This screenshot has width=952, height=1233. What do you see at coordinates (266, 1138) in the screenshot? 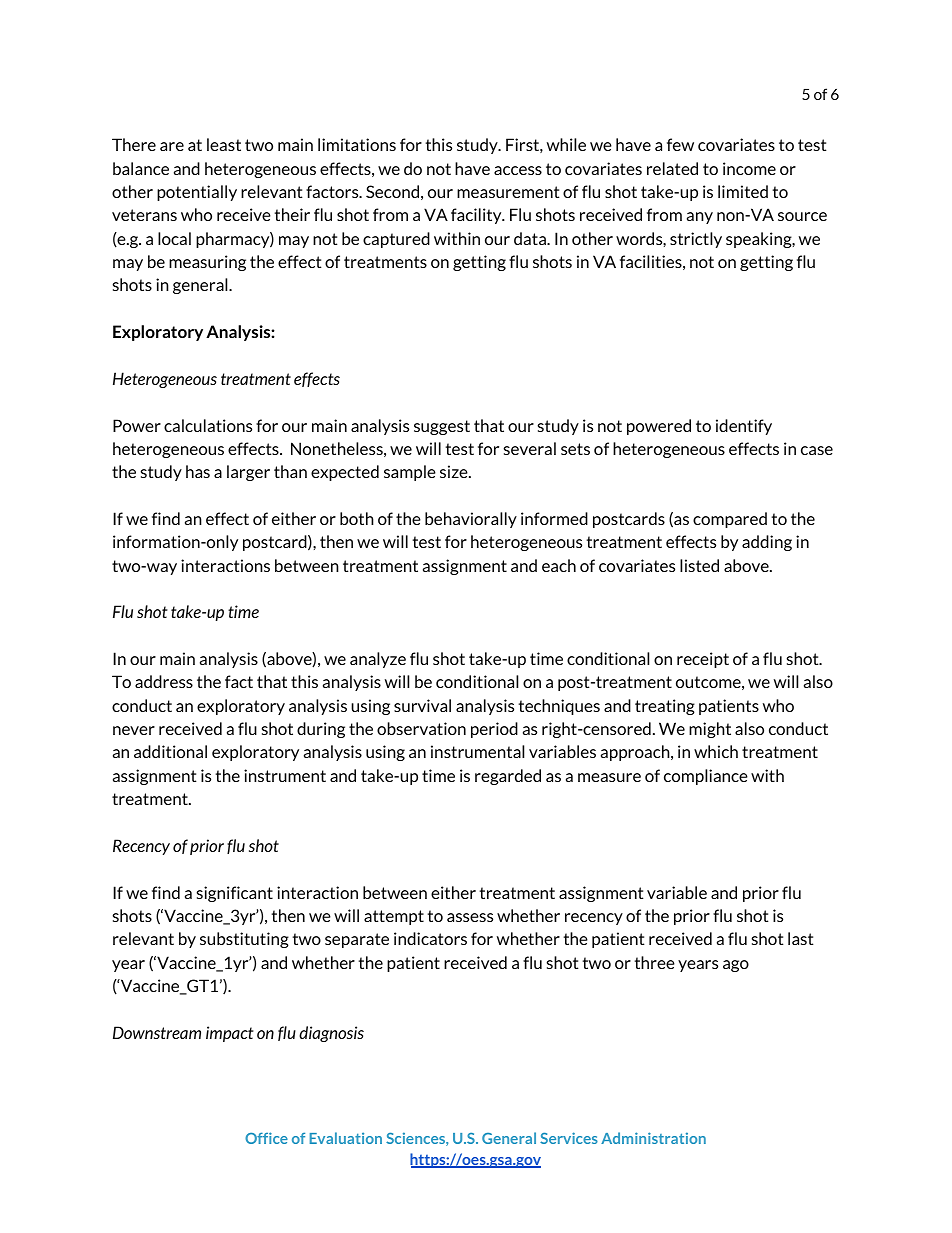
I see `Office` at bounding box center [266, 1138].
